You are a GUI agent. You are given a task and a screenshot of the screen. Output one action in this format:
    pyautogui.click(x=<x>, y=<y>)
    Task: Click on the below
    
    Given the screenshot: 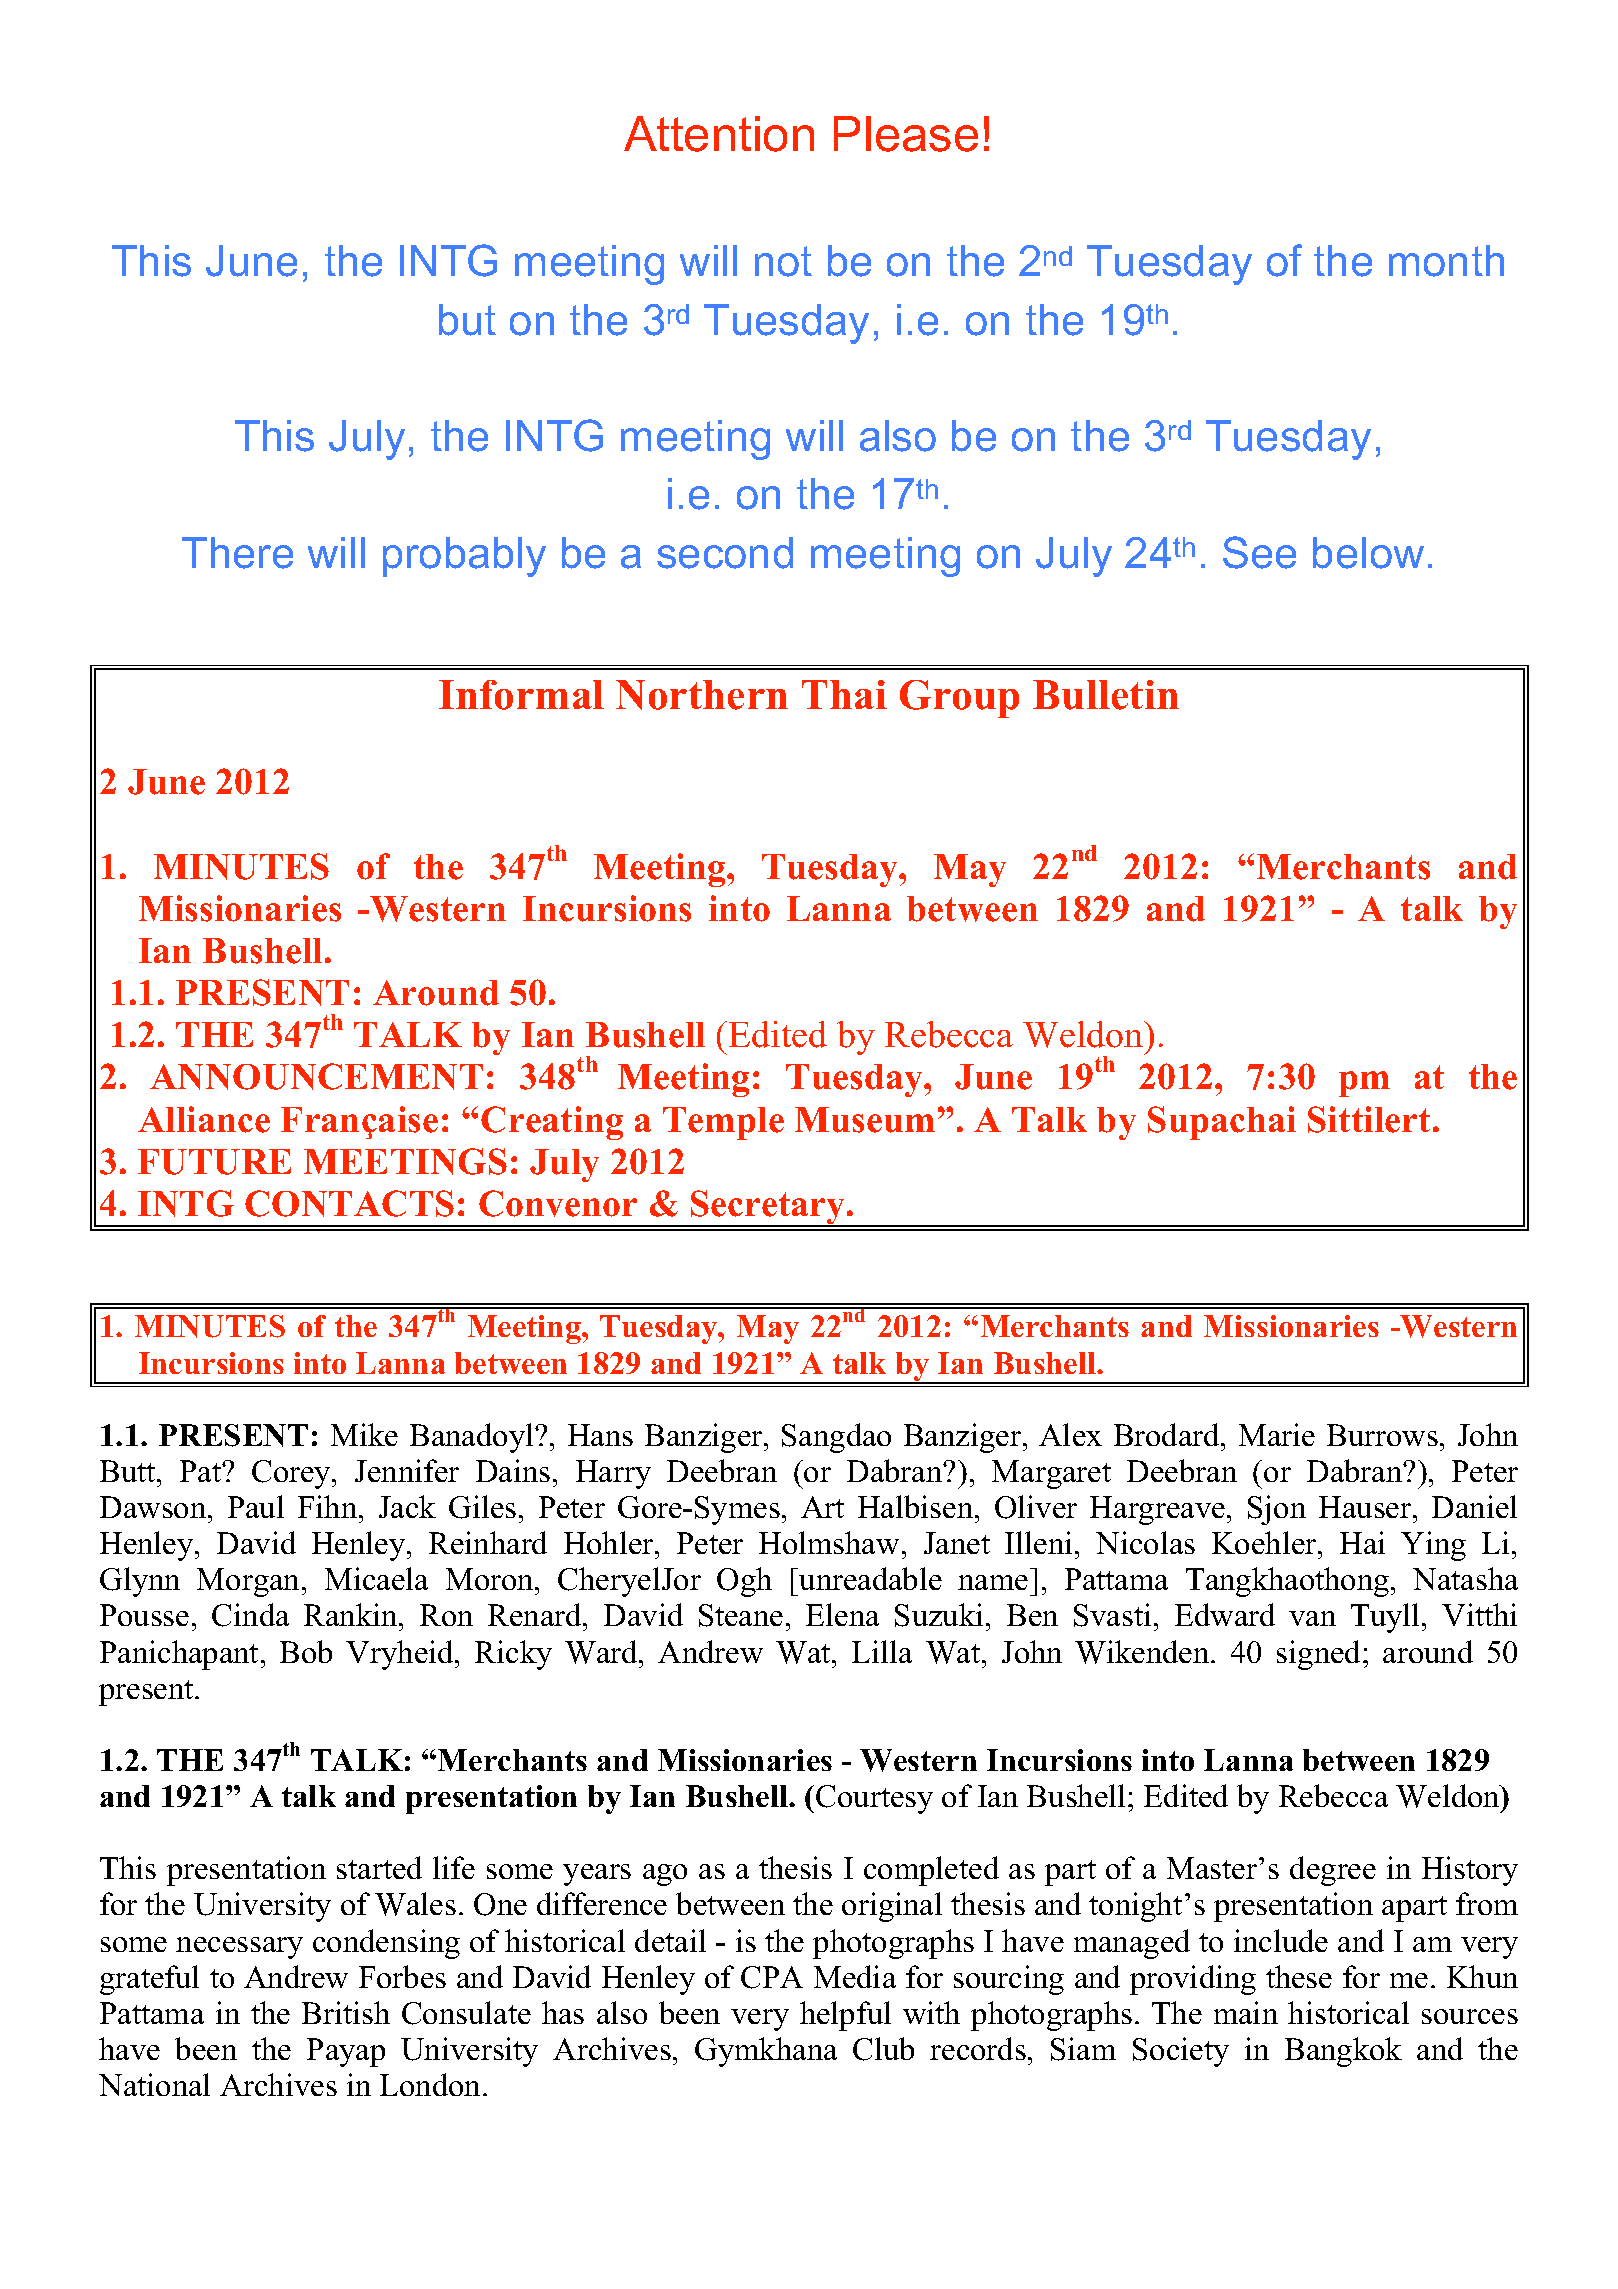 What is the action you would take?
    pyautogui.click(x=1368, y=553)
